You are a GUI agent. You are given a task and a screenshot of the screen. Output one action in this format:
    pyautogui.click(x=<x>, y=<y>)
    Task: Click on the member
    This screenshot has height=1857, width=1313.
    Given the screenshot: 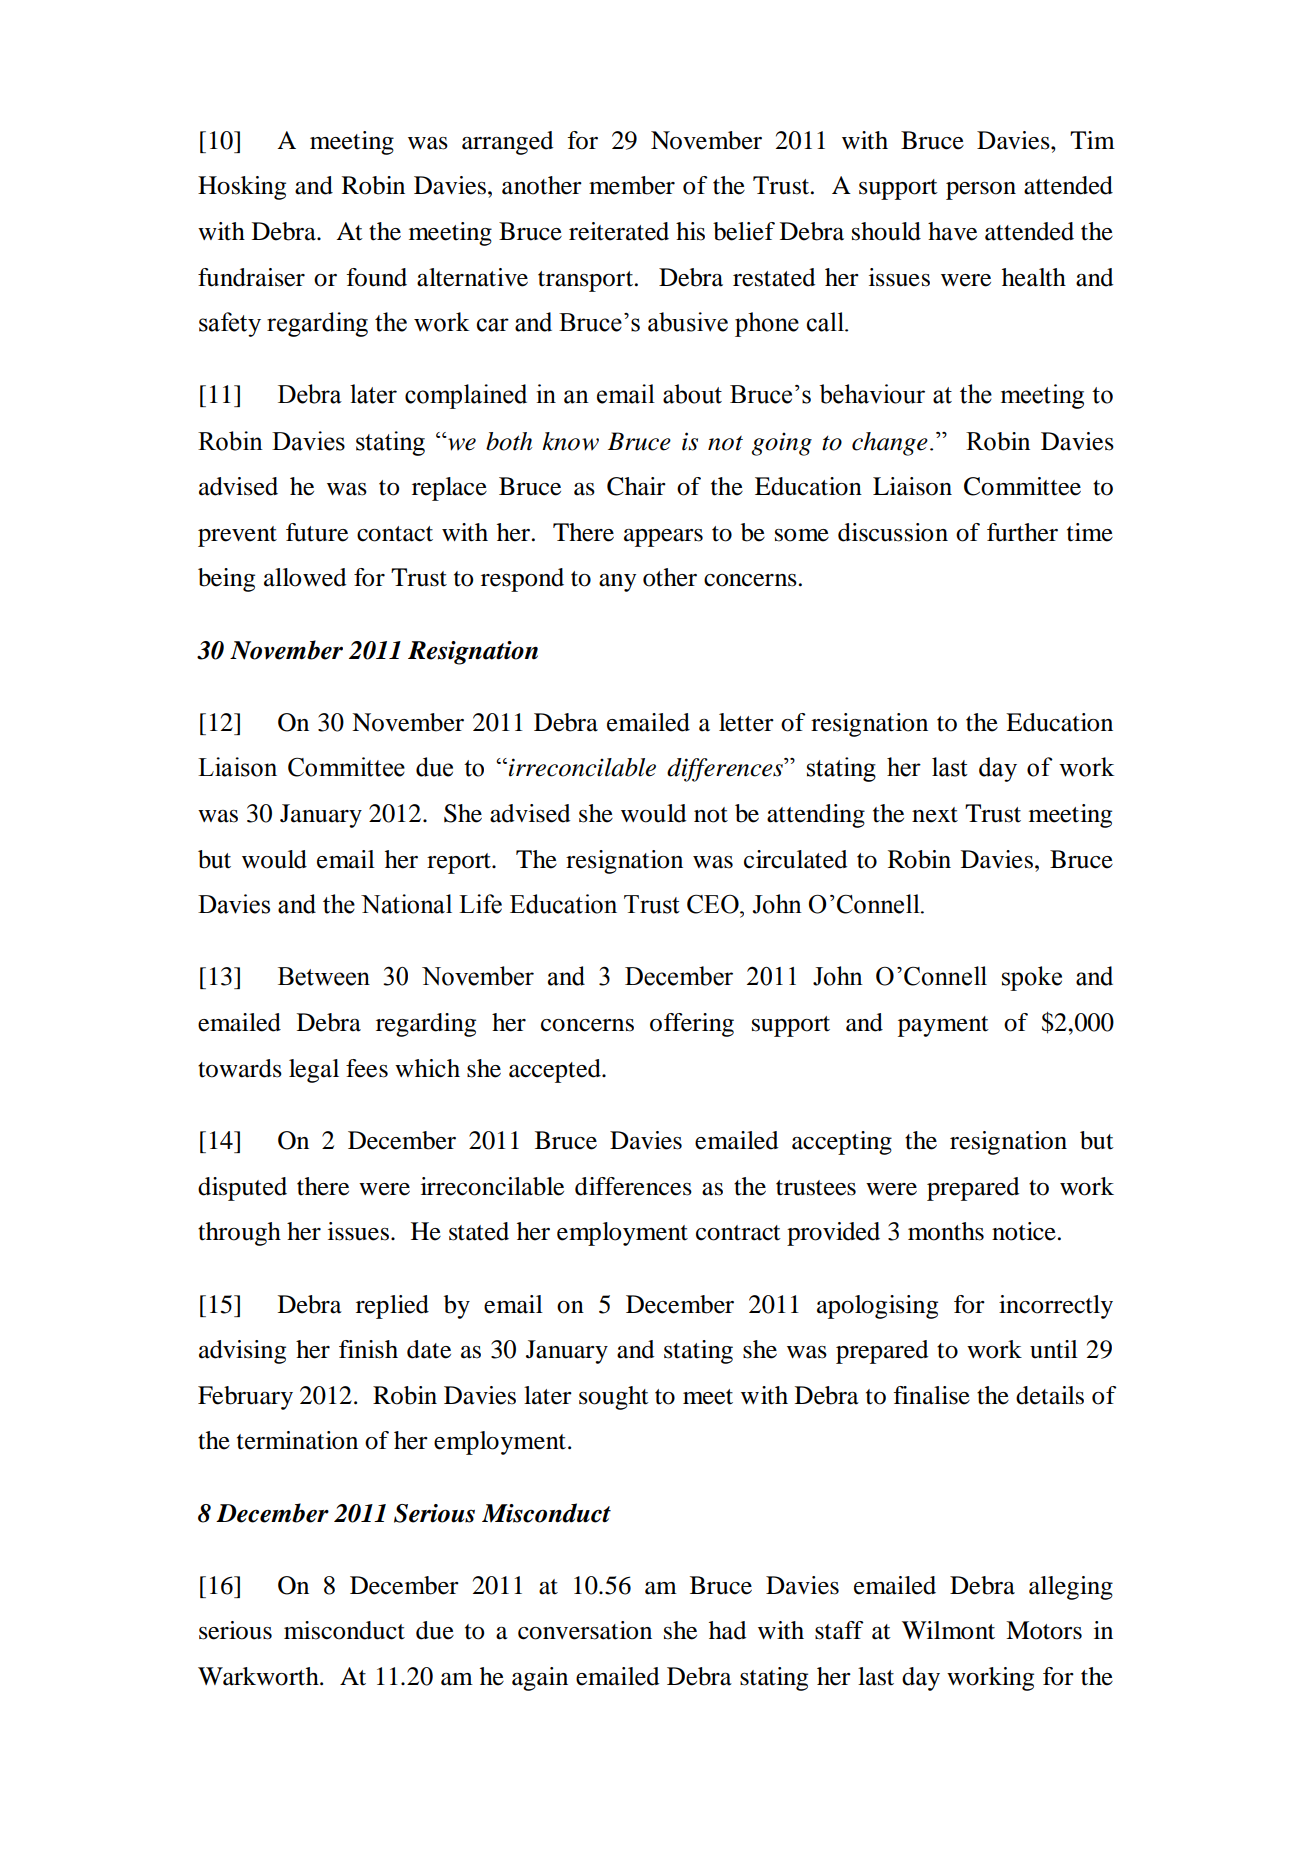 What is the action you would take?
    pyautogui.click(x=632, y=185)
